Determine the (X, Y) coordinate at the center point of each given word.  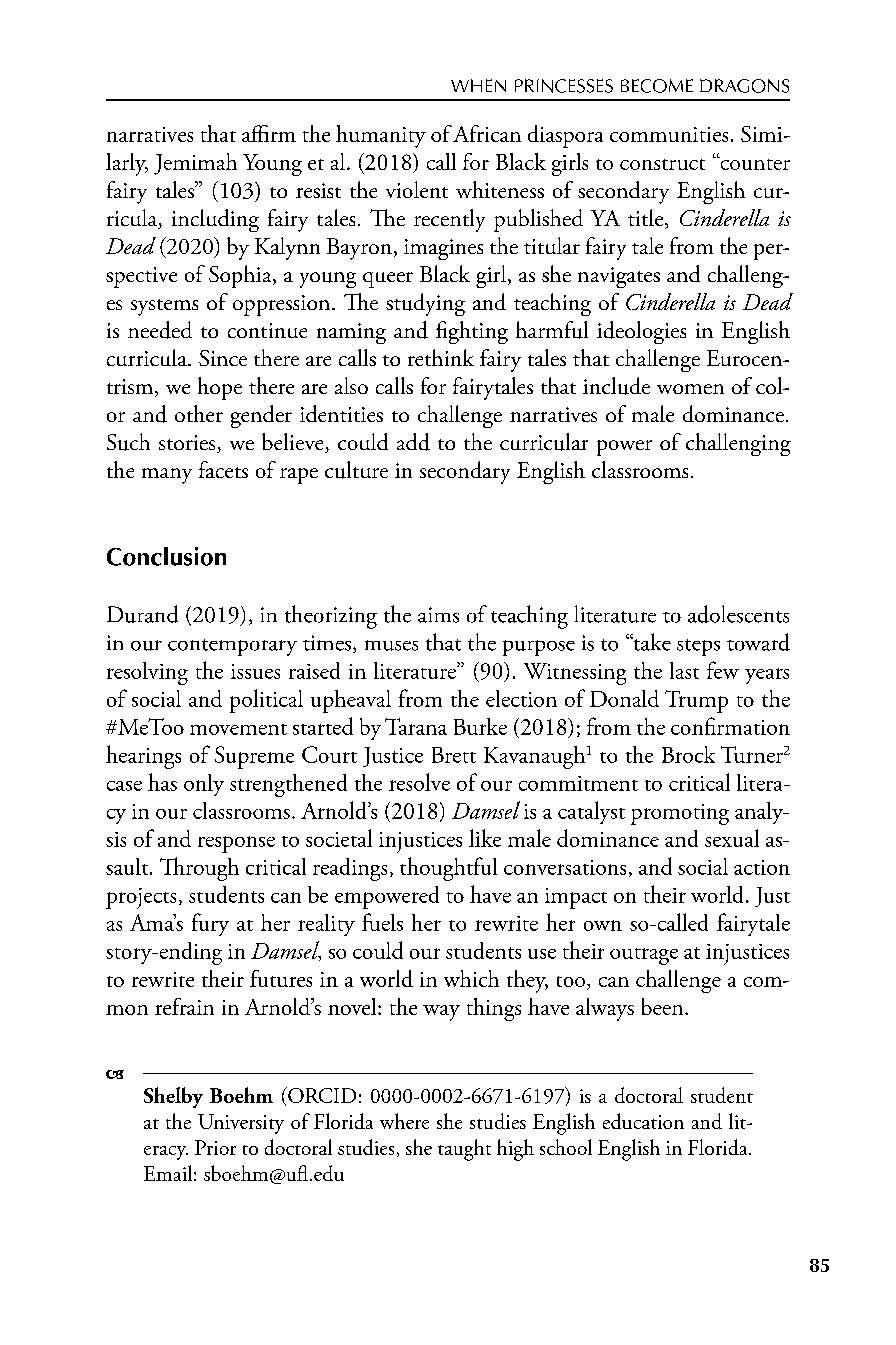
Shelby (173, 1097)
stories (188, 444)
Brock (688, 754)
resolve (419, 782)
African (487, 133)
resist (318, 190)
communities (669, 134)
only (204, 785)
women (690, 389)
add (413, 442)
